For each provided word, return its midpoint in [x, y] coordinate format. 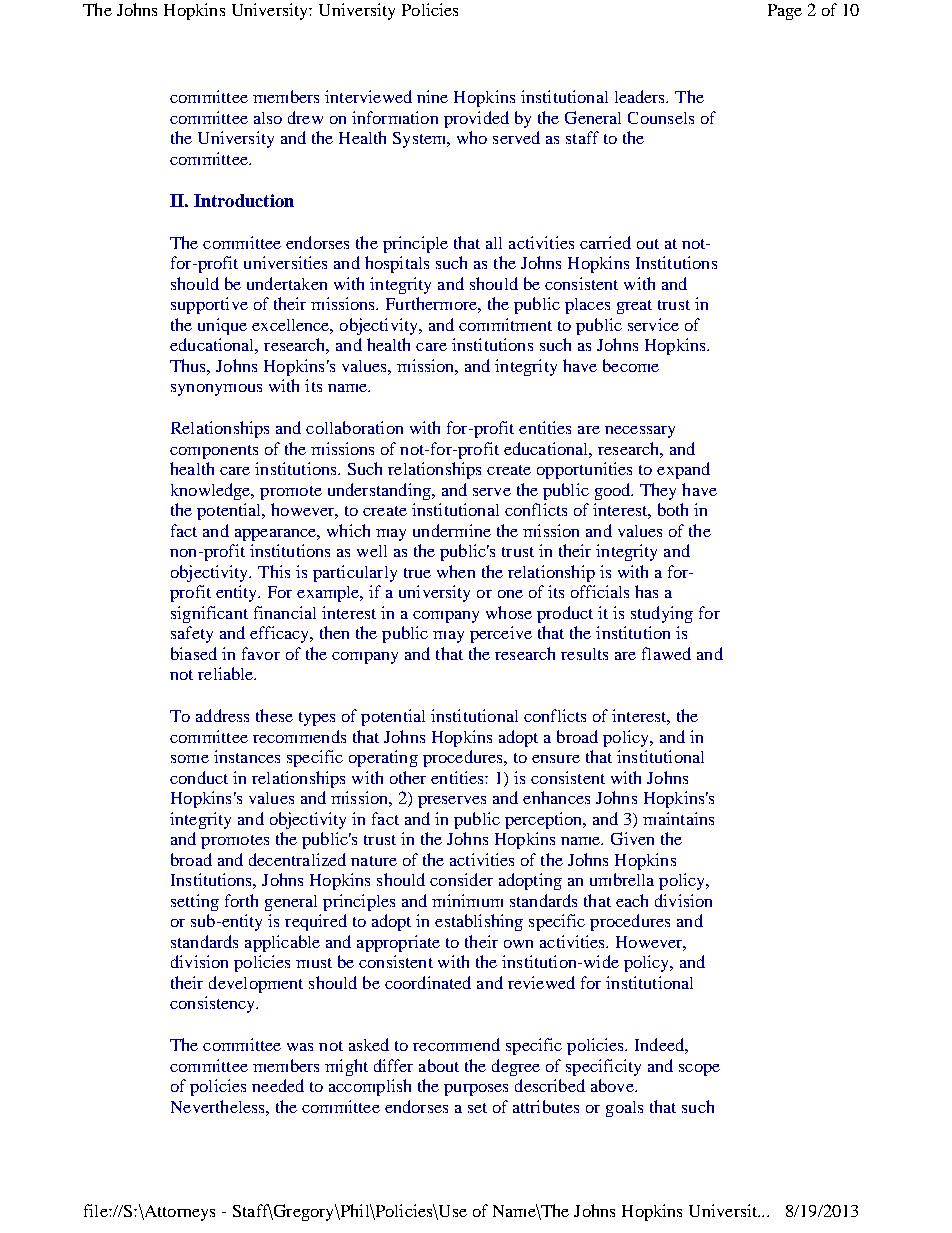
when [456, 571]
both [673, 509]
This [274, 571]
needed [278, 1085]
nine [432, 96]
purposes [476, 1090]
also [268, 118]
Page [785, 12]
